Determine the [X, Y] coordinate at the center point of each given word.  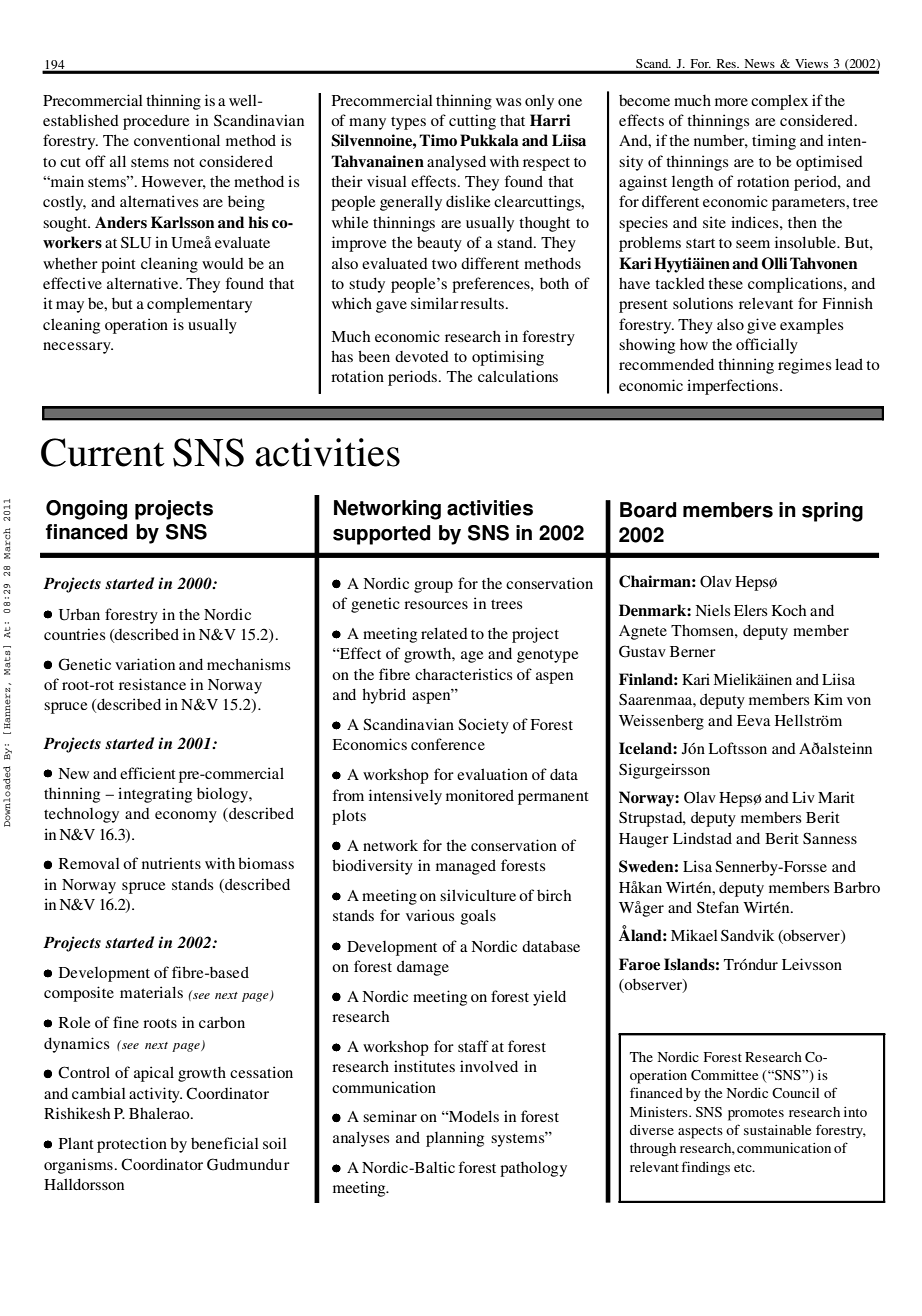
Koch [789, 610]
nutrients [171, 863]
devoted [422, 356]
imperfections [734, 387]
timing [774, 142]
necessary [78, 348]
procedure [156, 122]
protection [132, 1145]
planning [455, 1139]
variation [145, 664]
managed [466, 867]
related [444, 633]
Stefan [718, 907]
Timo [438, 140]
